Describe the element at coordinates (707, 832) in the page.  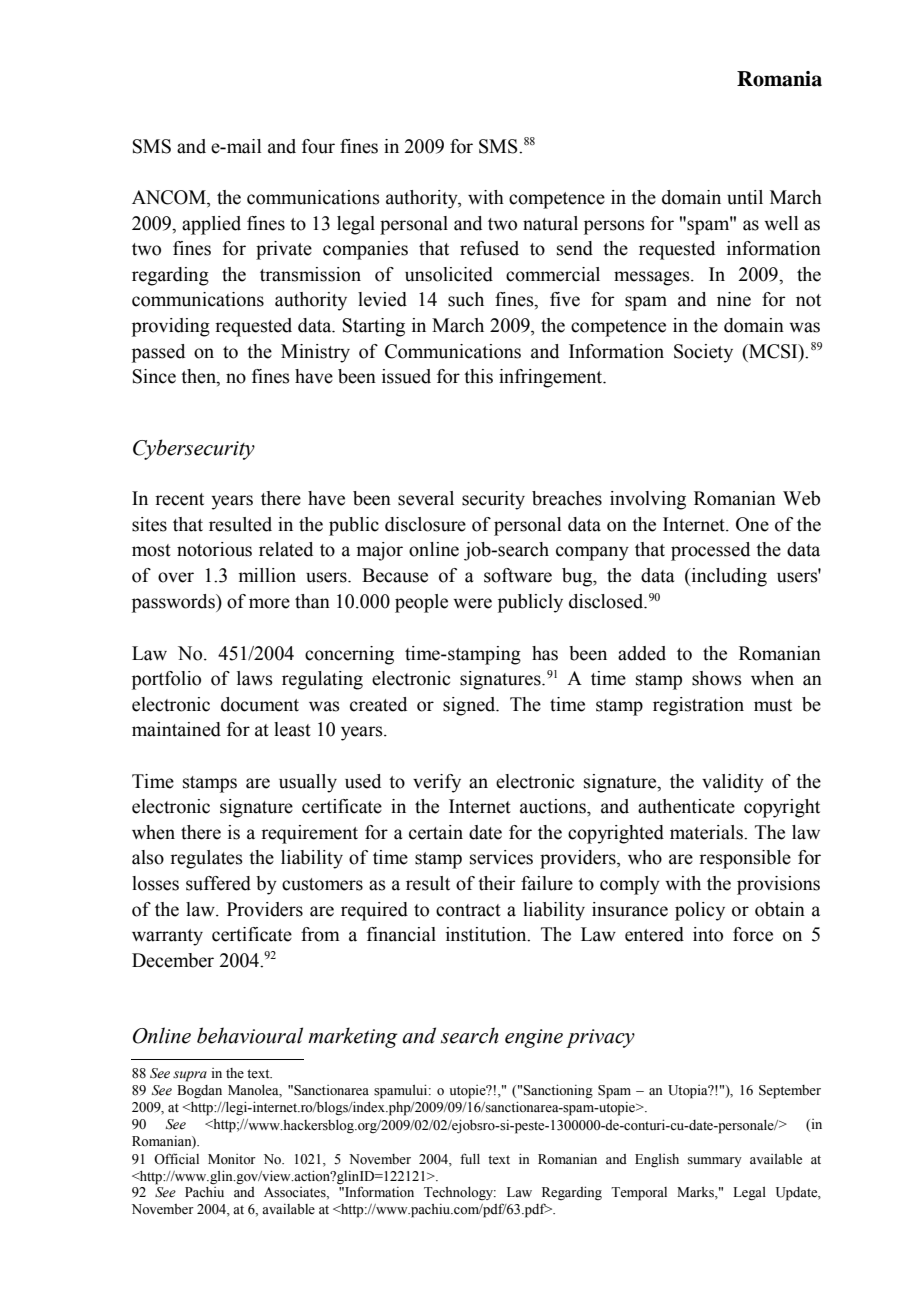
I see `materials` at that location.
